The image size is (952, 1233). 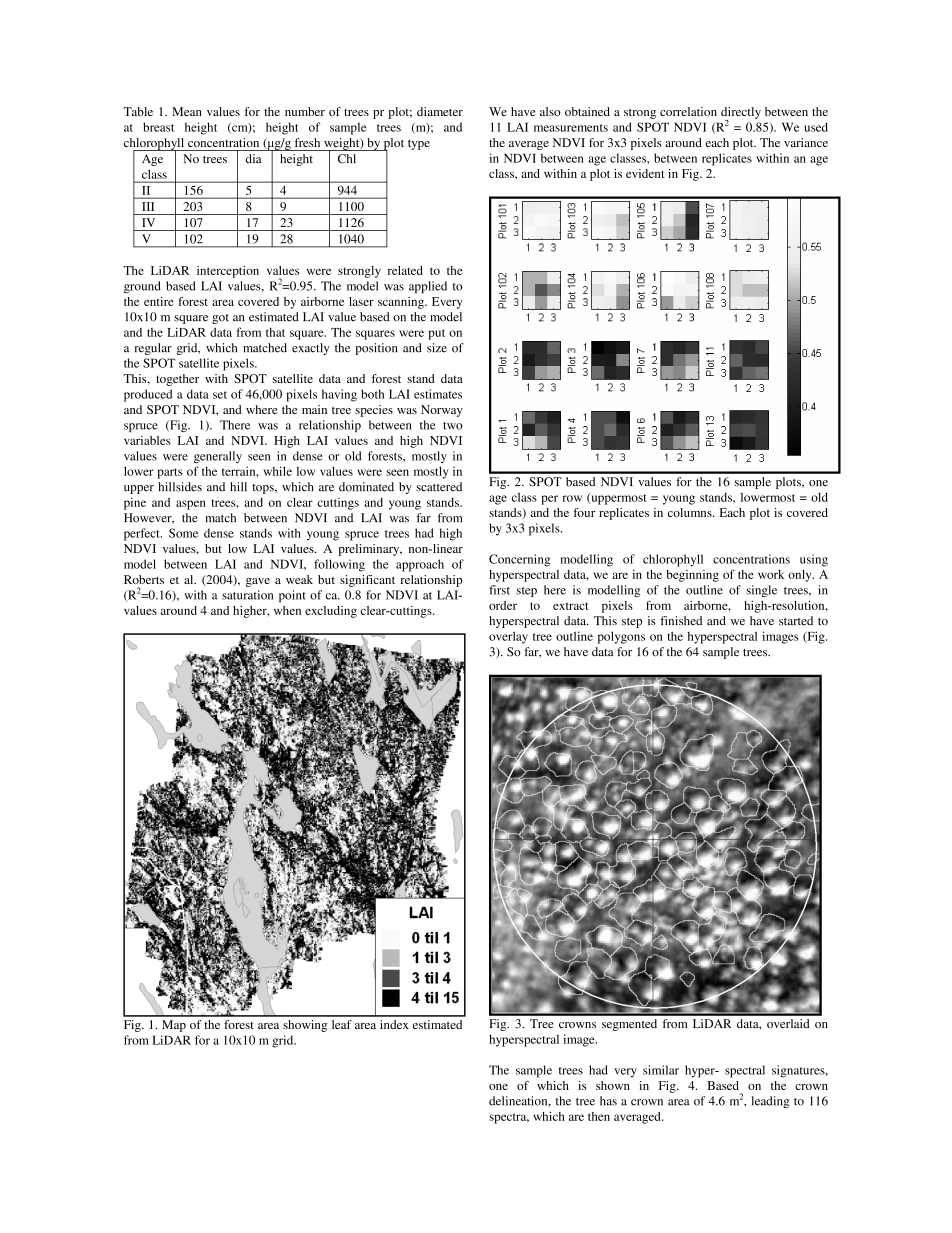 I want to click on directly, so click(x=741, y=114).
